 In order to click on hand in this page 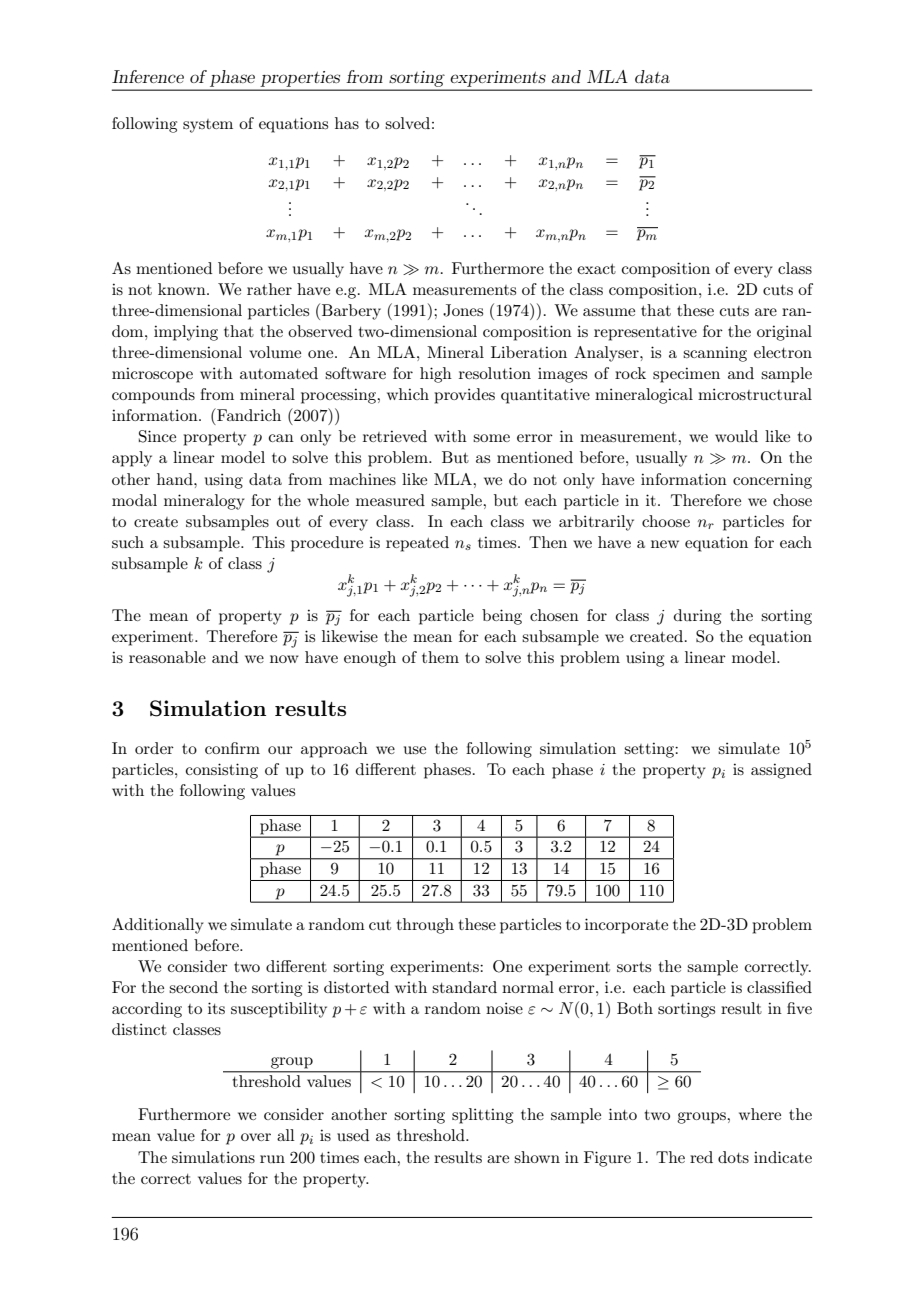, I will do `click(176, 479)`.
